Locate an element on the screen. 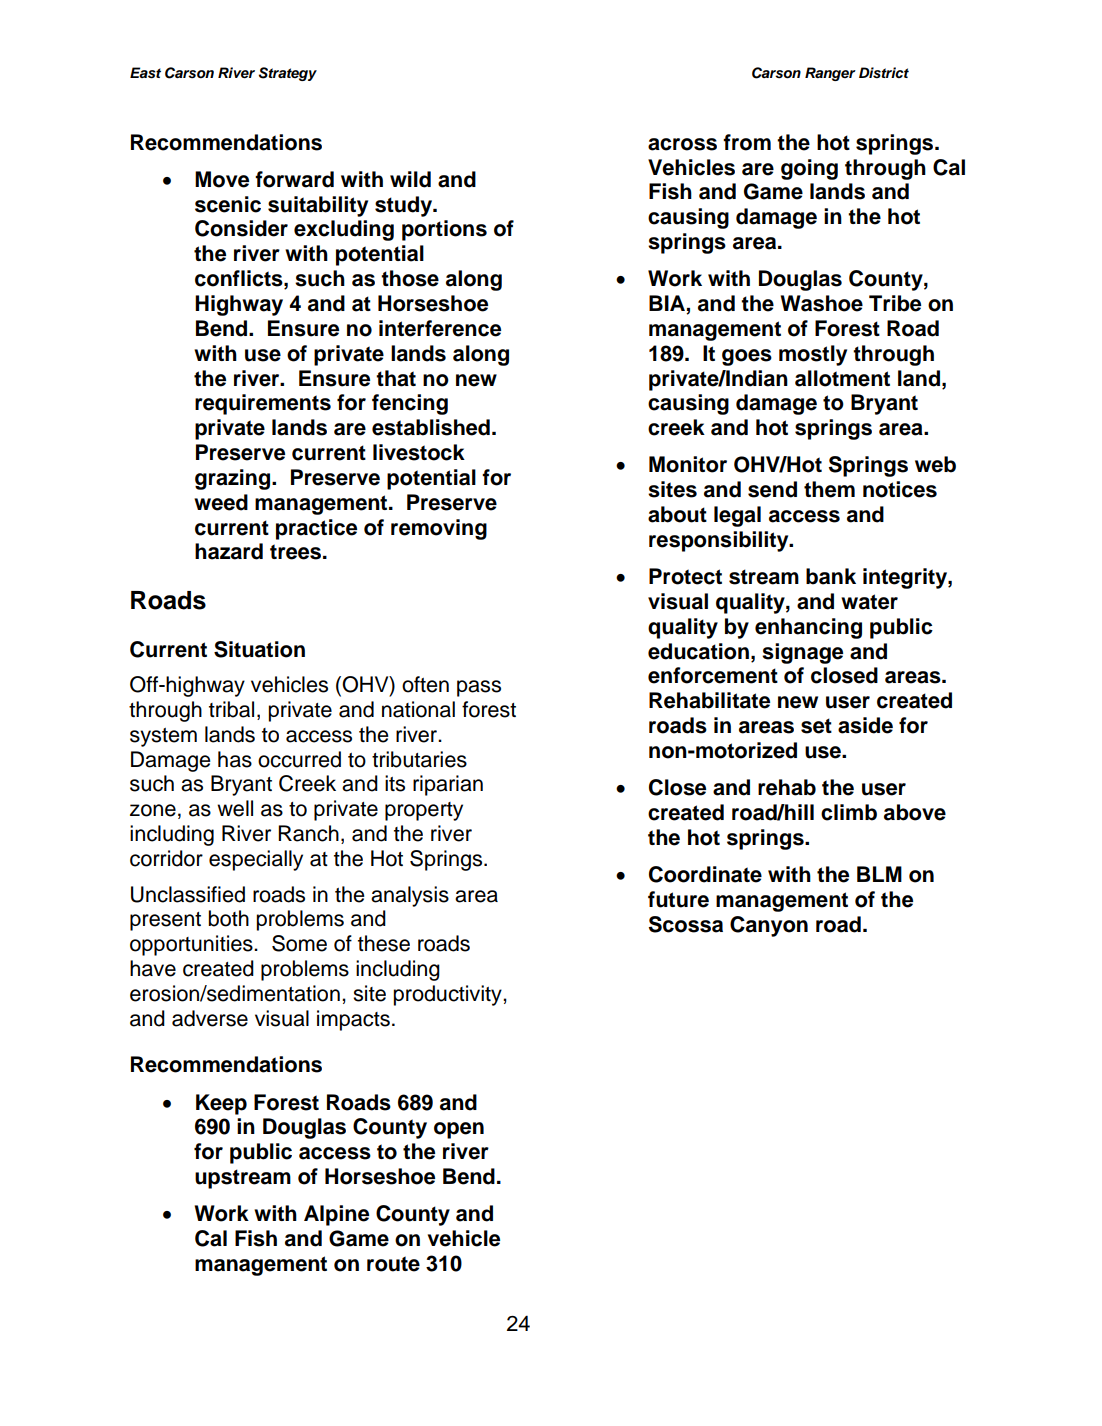 The width and height of the screenshot is (1102, 1426). Alpine is located at coordinates (336, 1215).
